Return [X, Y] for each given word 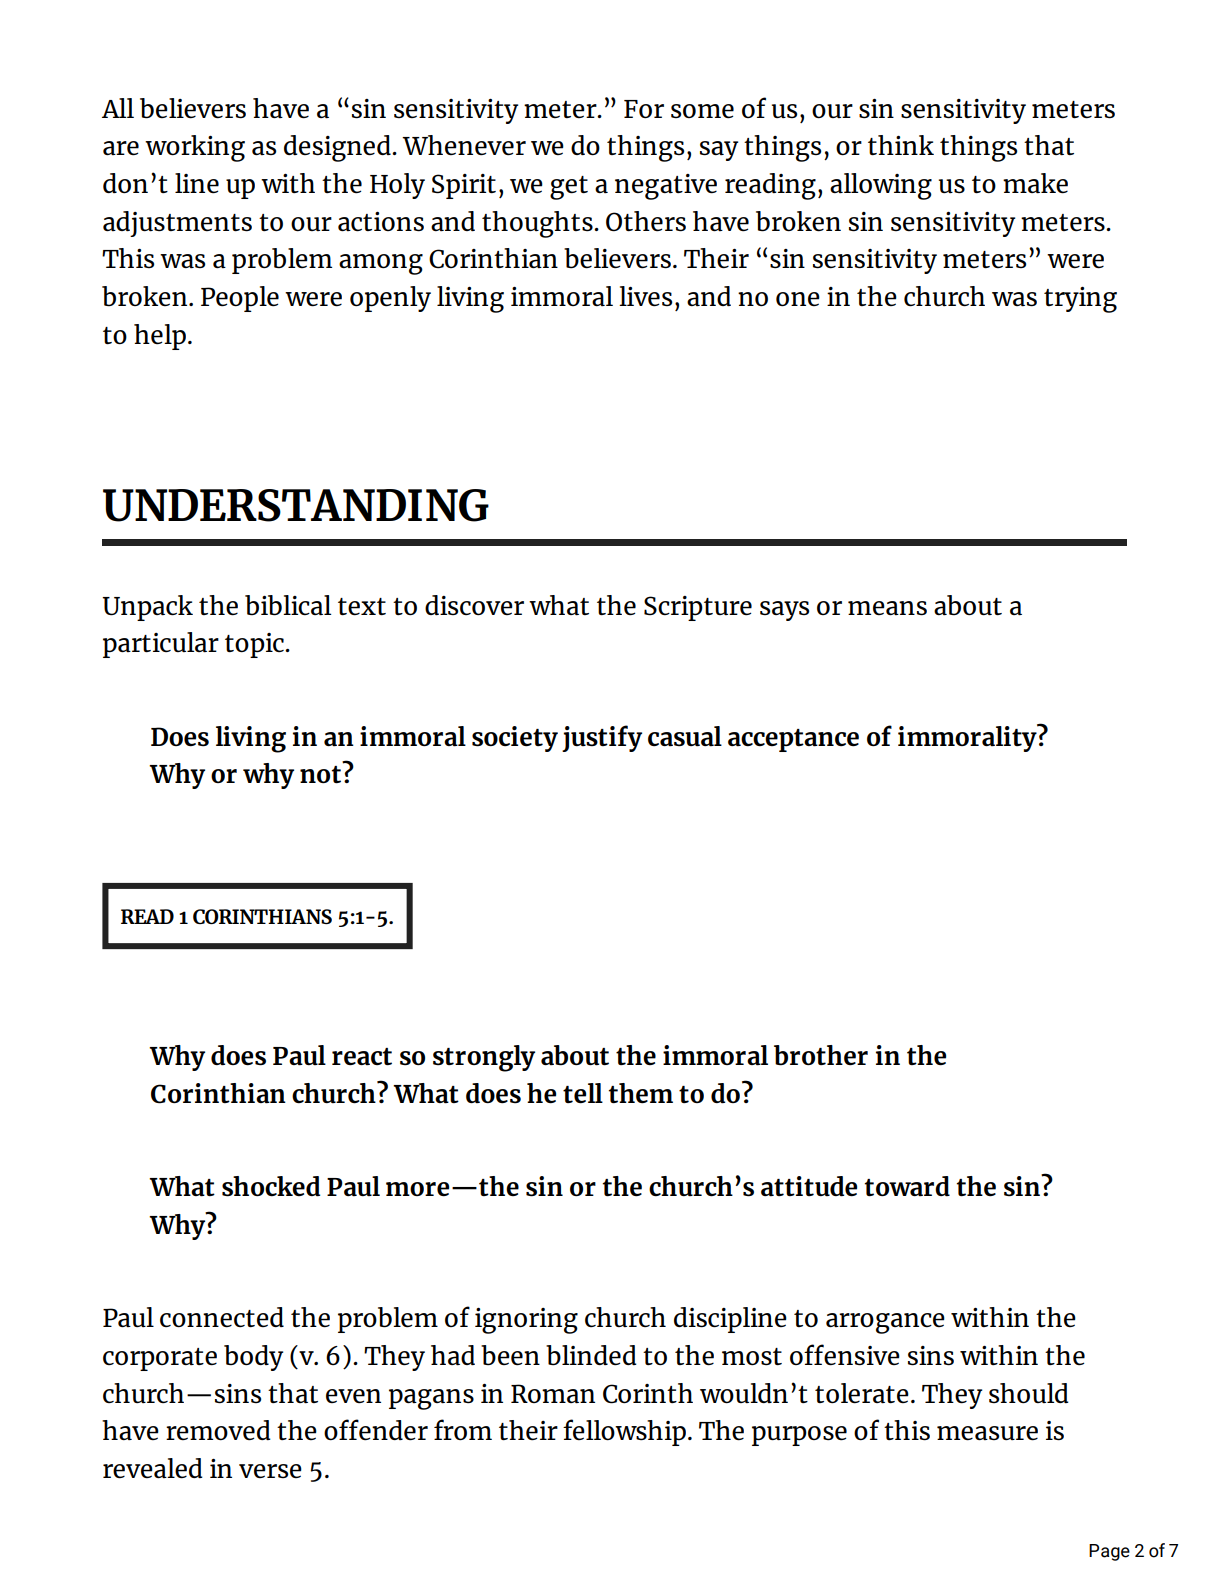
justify [602, 738]
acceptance [793, 740]
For [644, 109]
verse [270, 1471]
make [1035, 183]
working [195, 148]
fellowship [624, 1432]
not [320, 774]
